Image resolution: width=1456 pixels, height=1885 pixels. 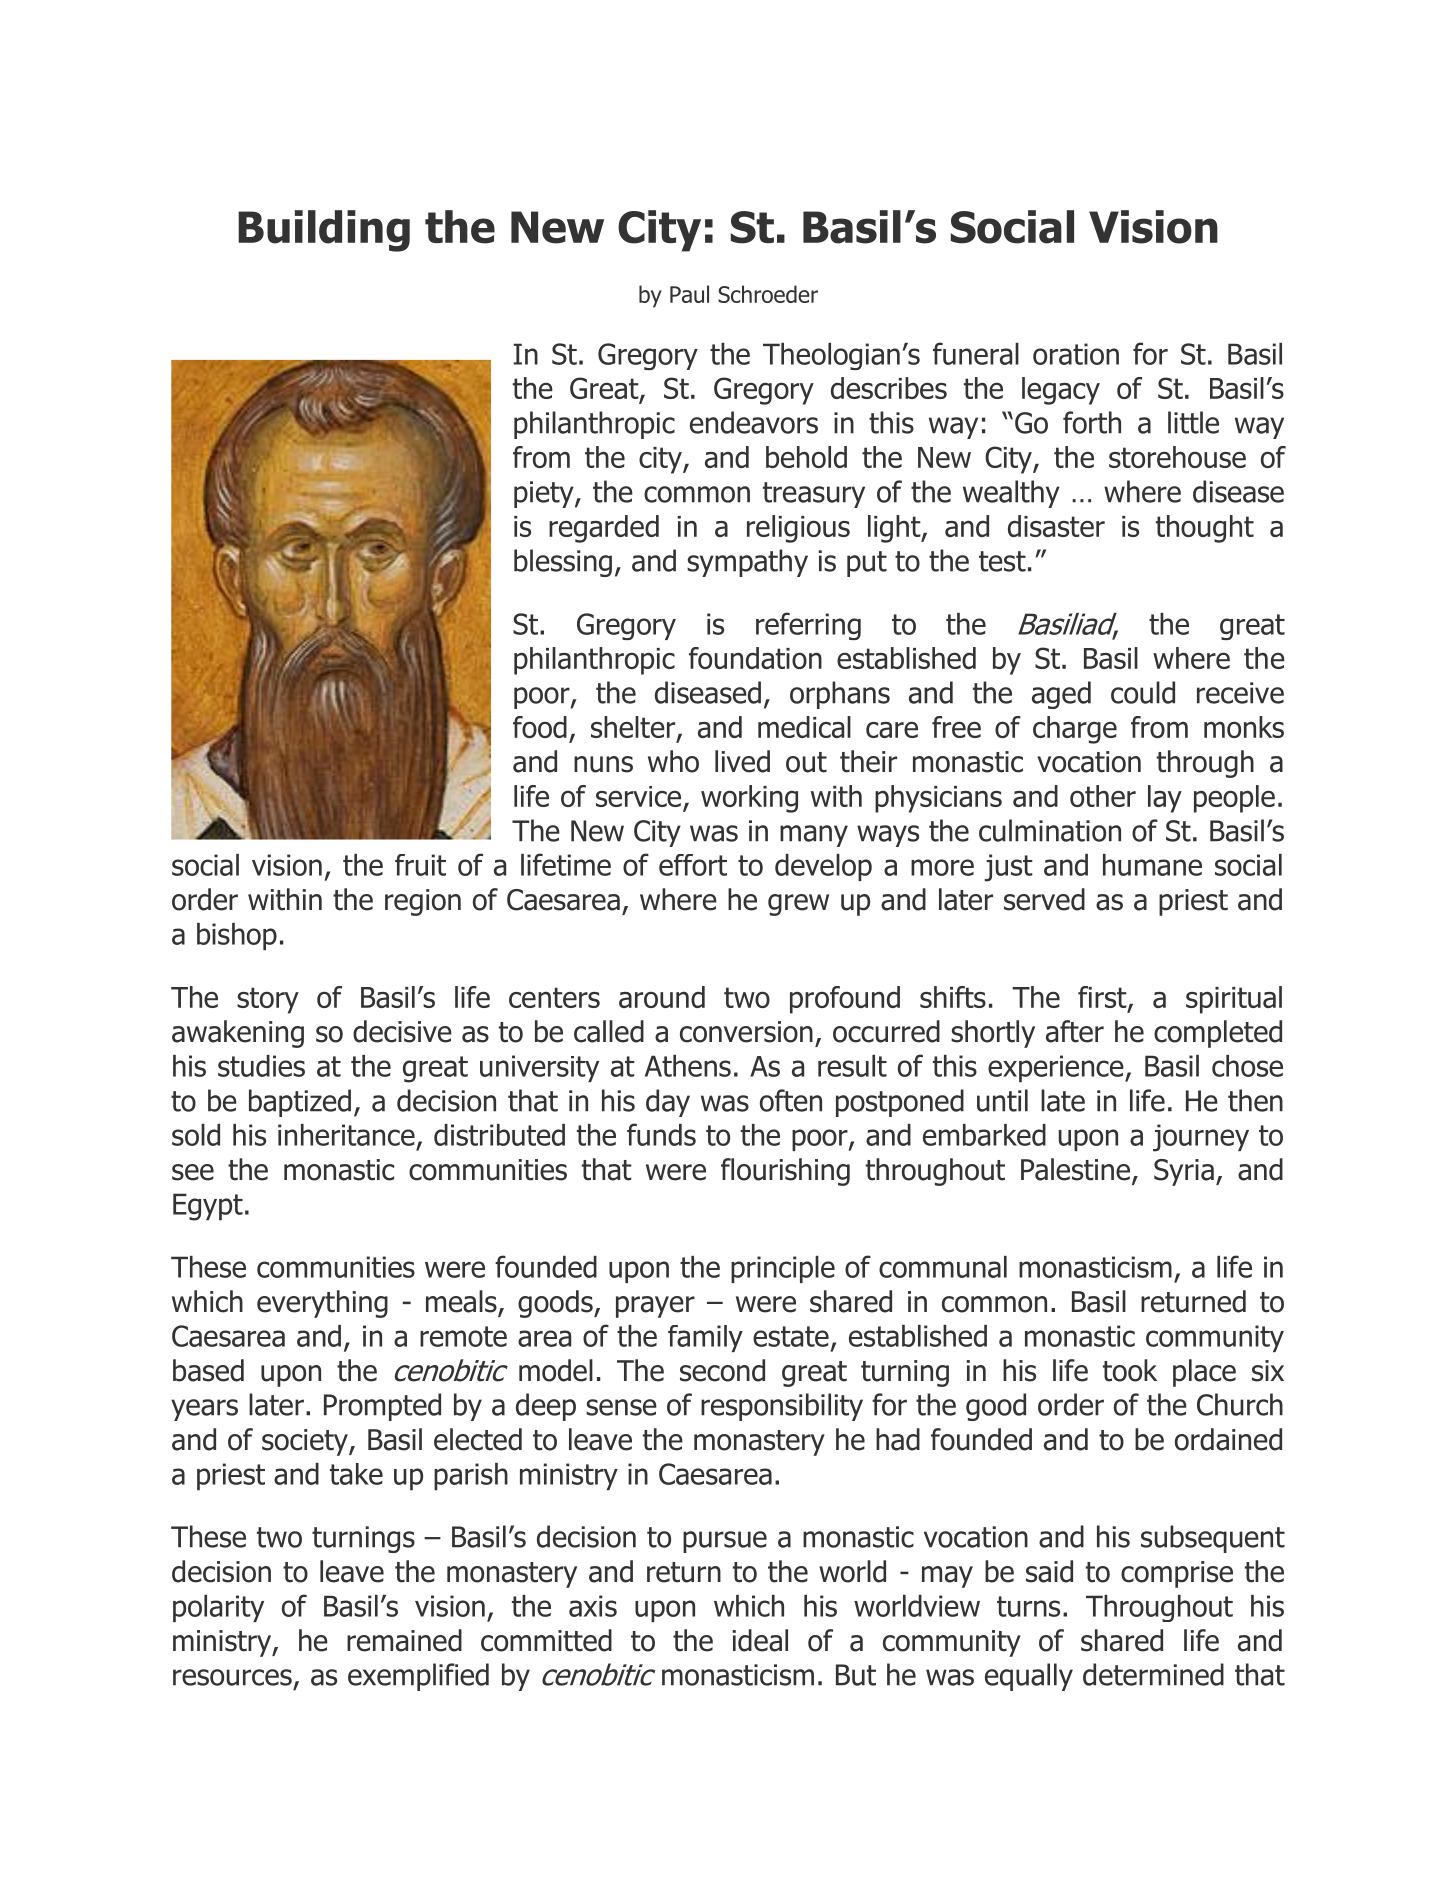 What do you see at coordinates (662, 997) in the image?
I see `around` at bounding box center [662, 997].
